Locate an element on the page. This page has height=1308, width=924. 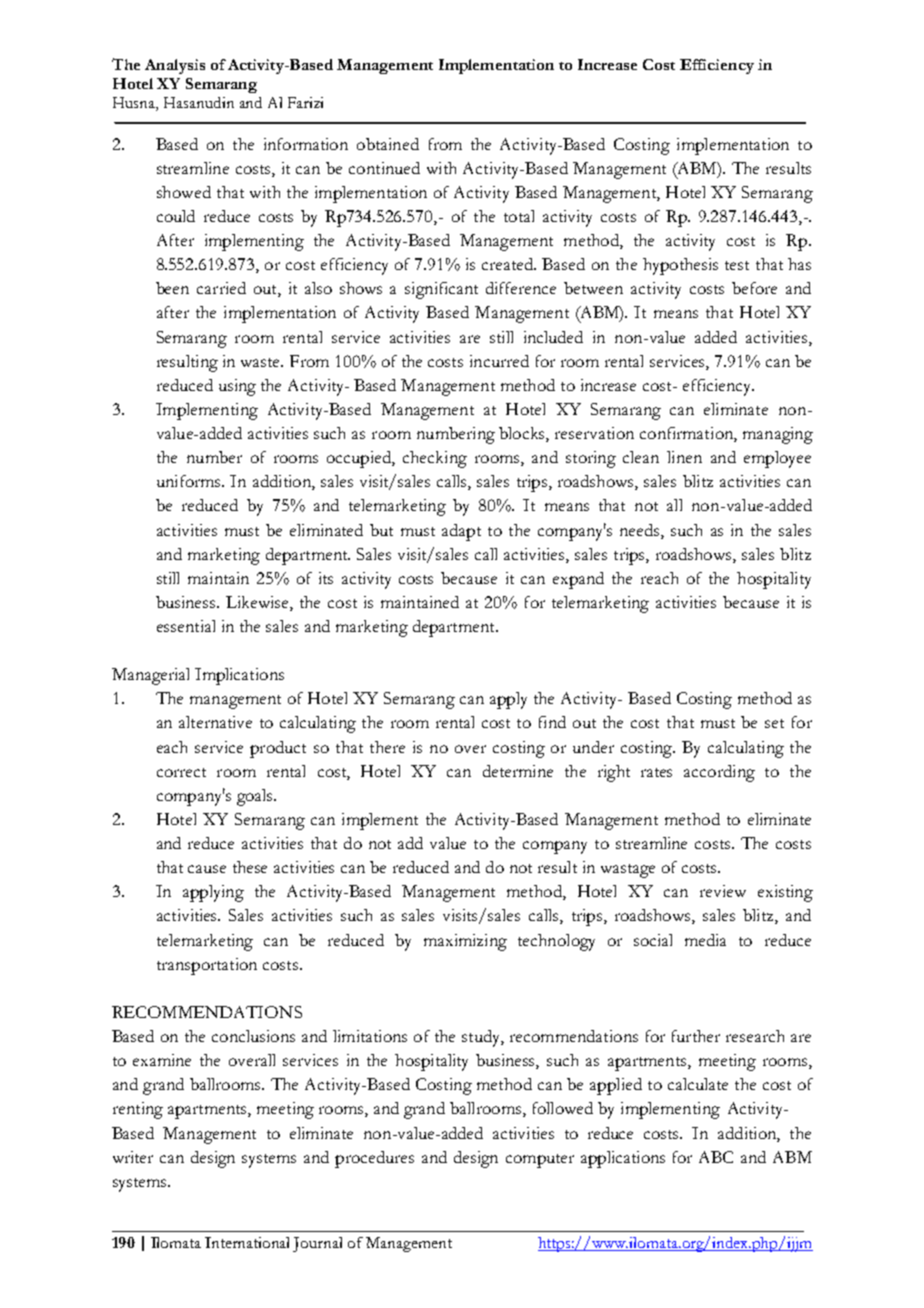
International is located at coordinates (247, 1242).
